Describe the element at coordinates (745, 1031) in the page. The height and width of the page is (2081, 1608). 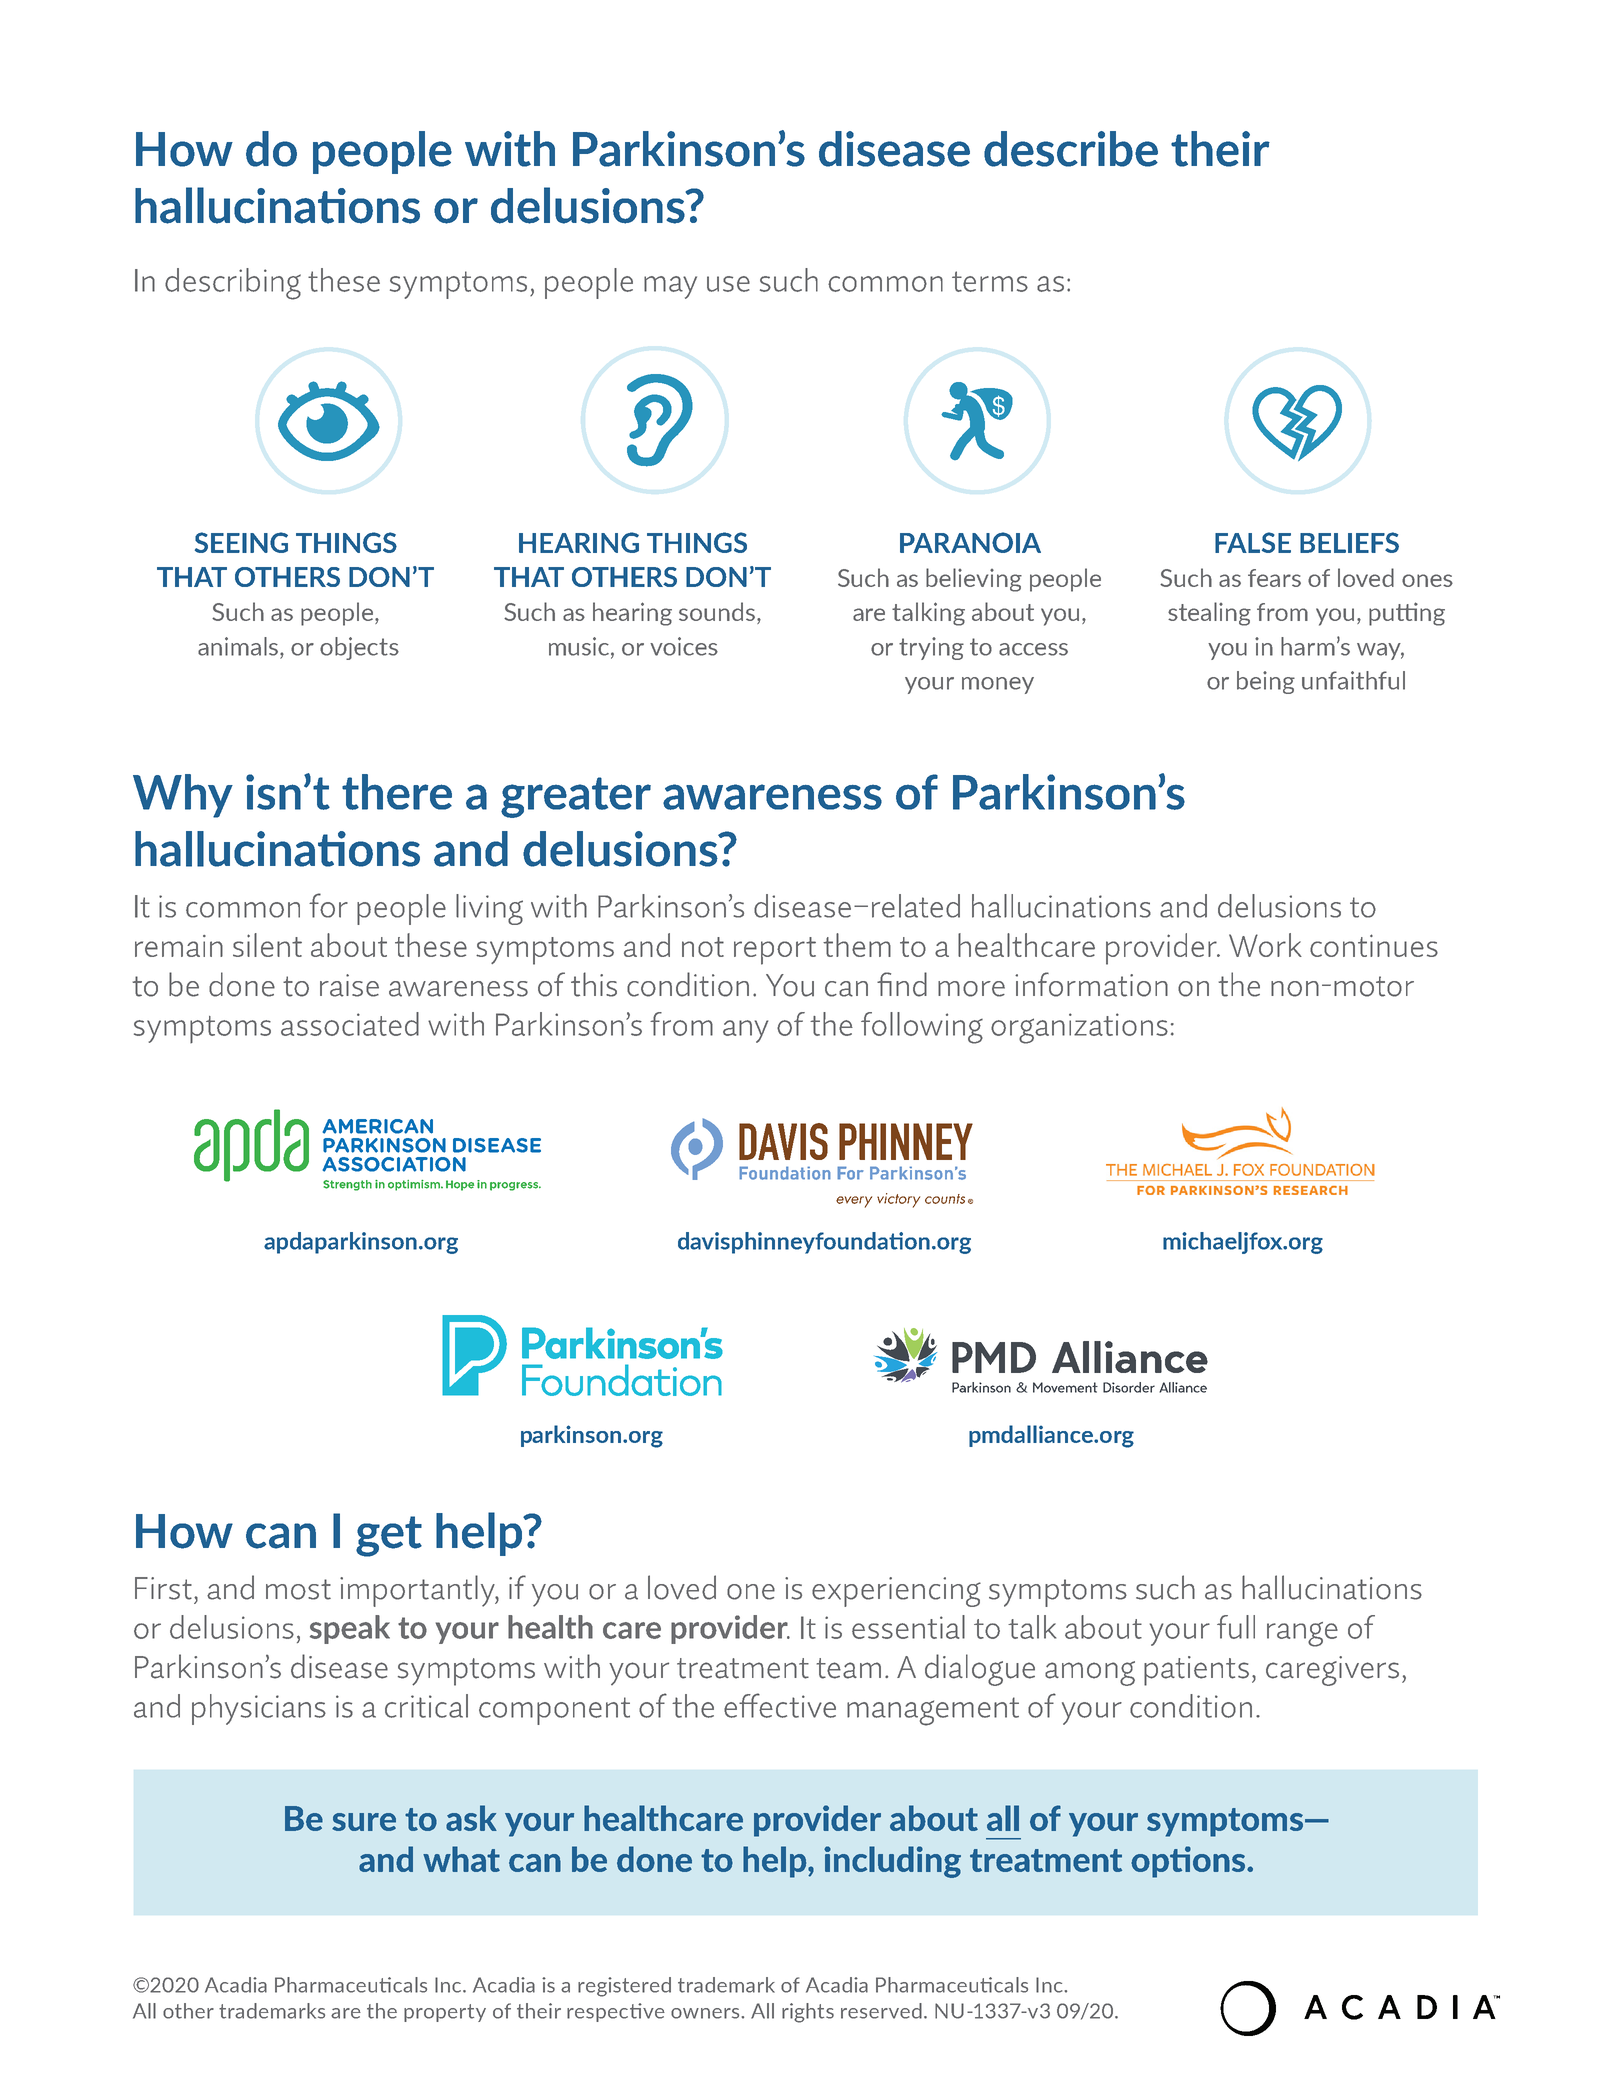
I see `any` at that location.
